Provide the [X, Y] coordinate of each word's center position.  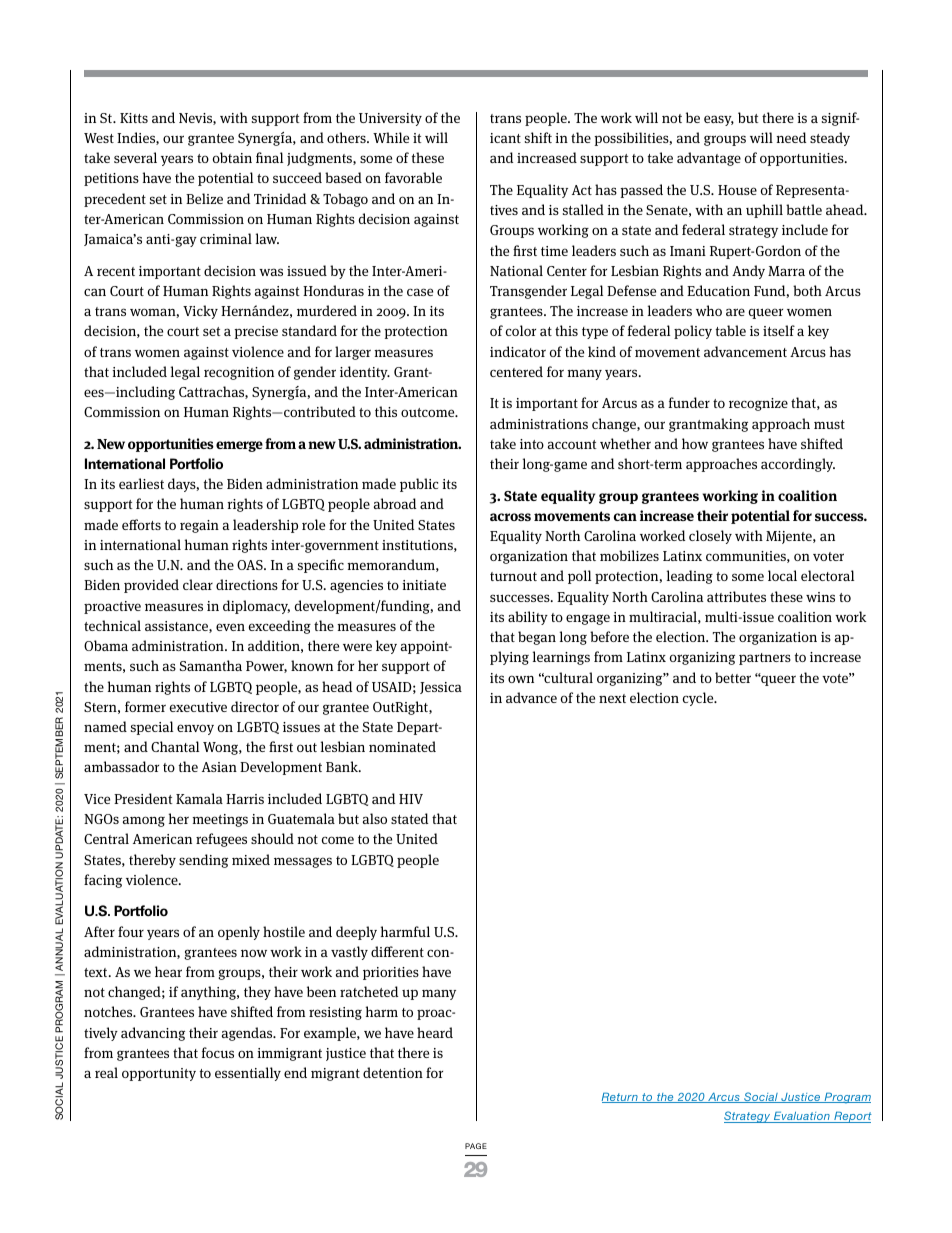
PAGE [476, 1146]
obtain [232, 157]
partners [765, 659]
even [230, 627]
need [791, 137]
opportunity [159, 1074]
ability [528, 618]
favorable [413, 177]
